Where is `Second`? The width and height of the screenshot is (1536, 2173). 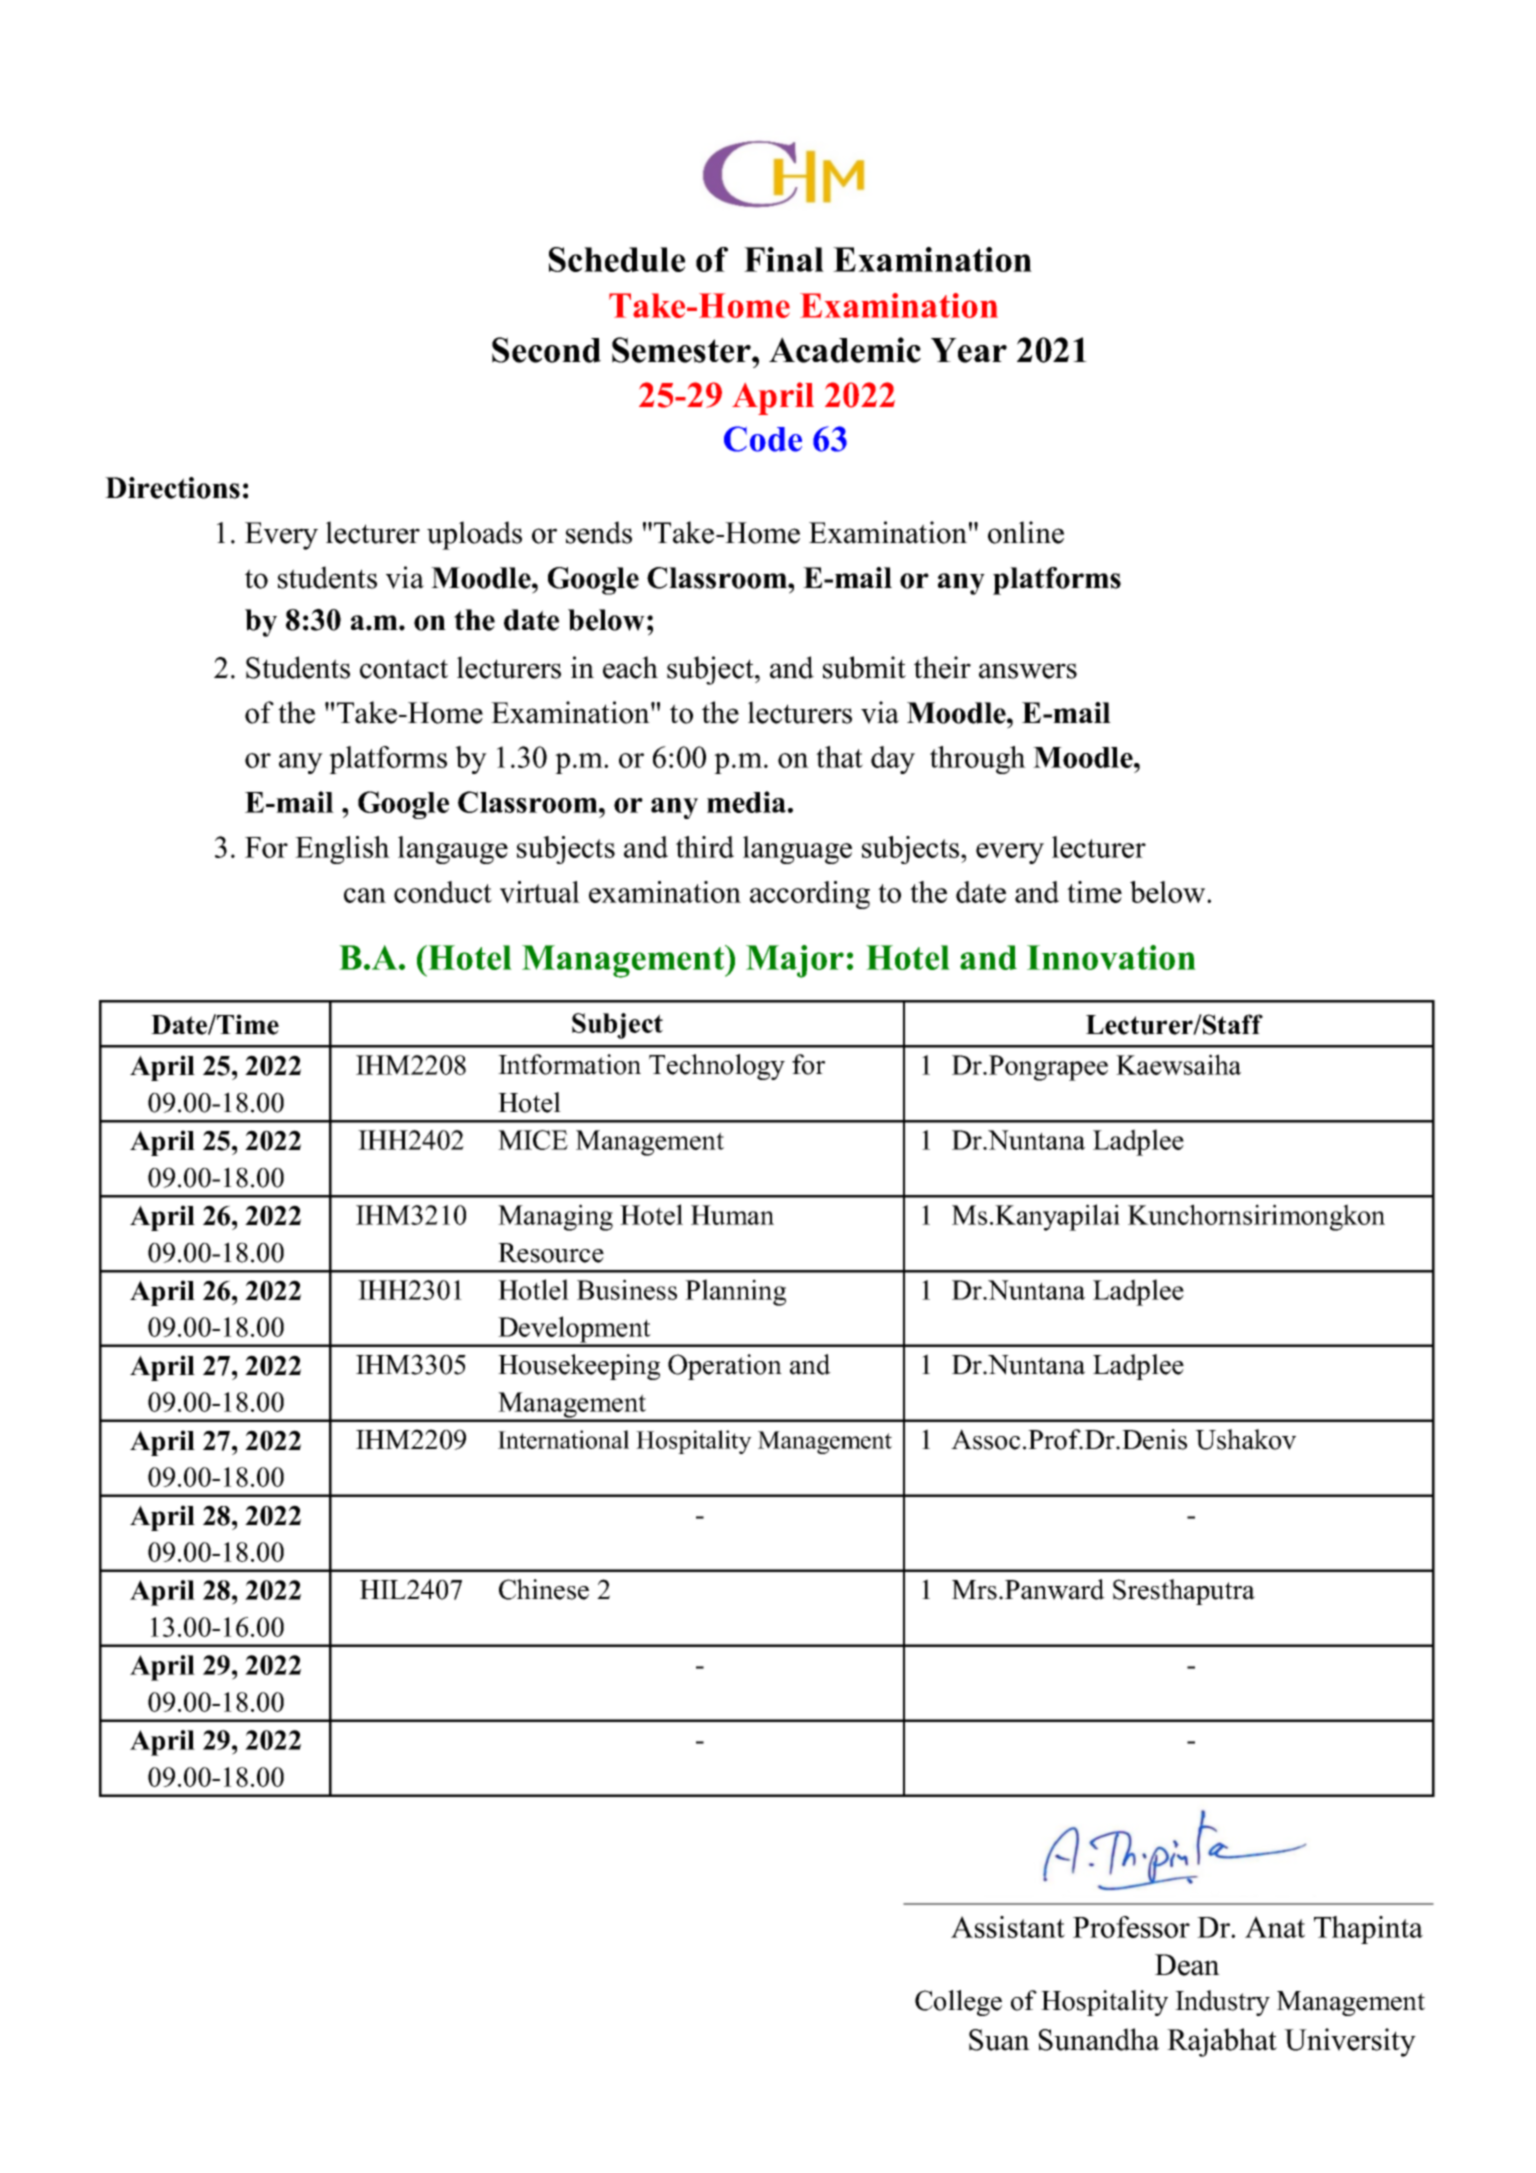
Second is located at coordinates (546, 350).
